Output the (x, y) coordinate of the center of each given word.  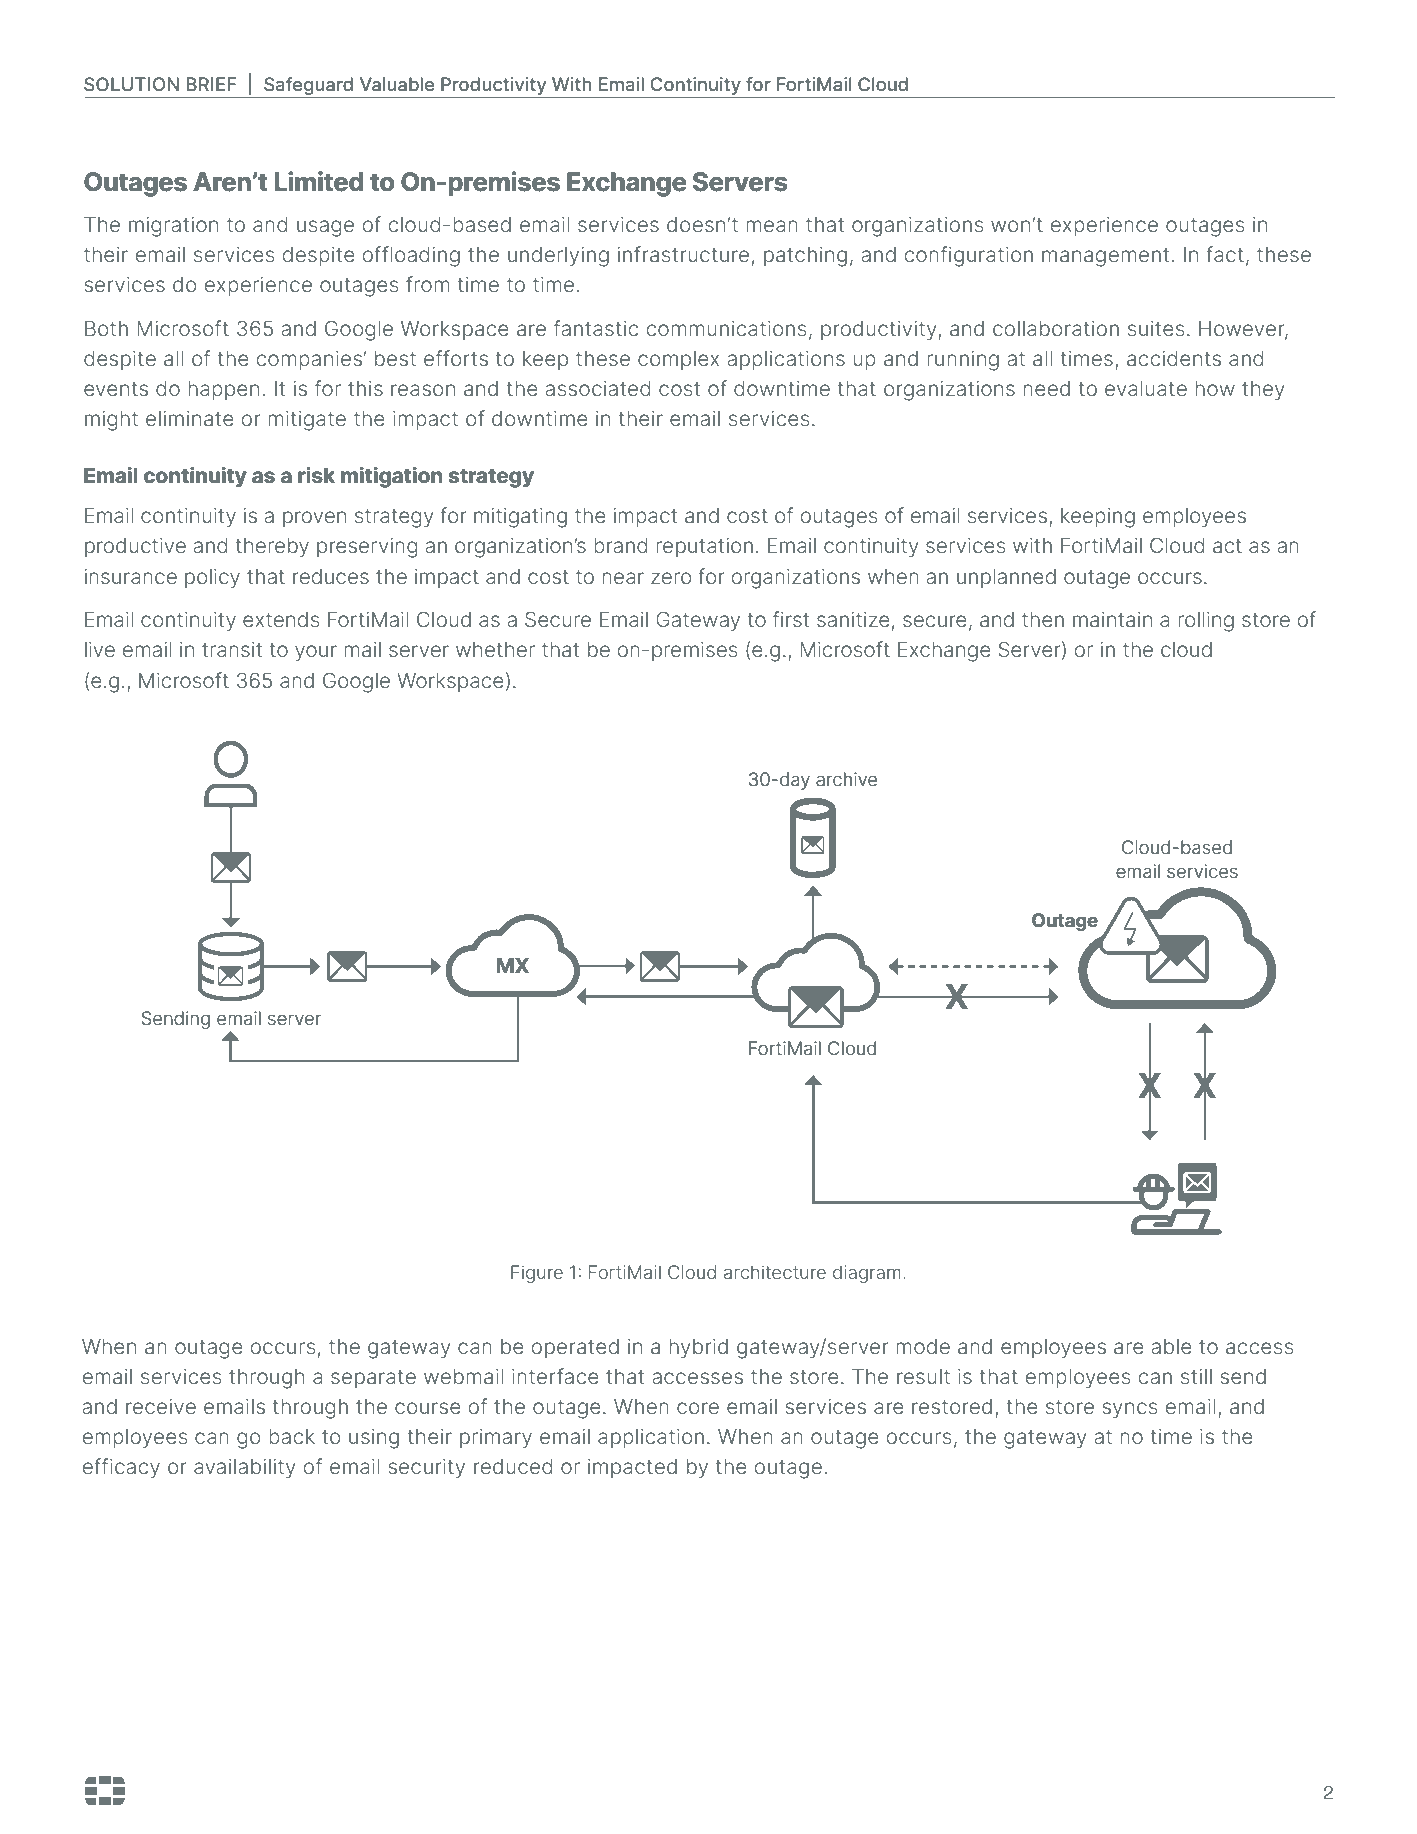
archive (846, 779)
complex (678, 360)
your (316, 653)
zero (671, 578)
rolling (1206, 622)
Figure (537, 1274)
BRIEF (211, 84)
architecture (775, 1272)
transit (232, 649)
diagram (867, 1274)
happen (223, 390)
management (1105, 257)
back (292, 1436)
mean (772, 226)
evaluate (1146, 388)
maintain (1112, 619)
